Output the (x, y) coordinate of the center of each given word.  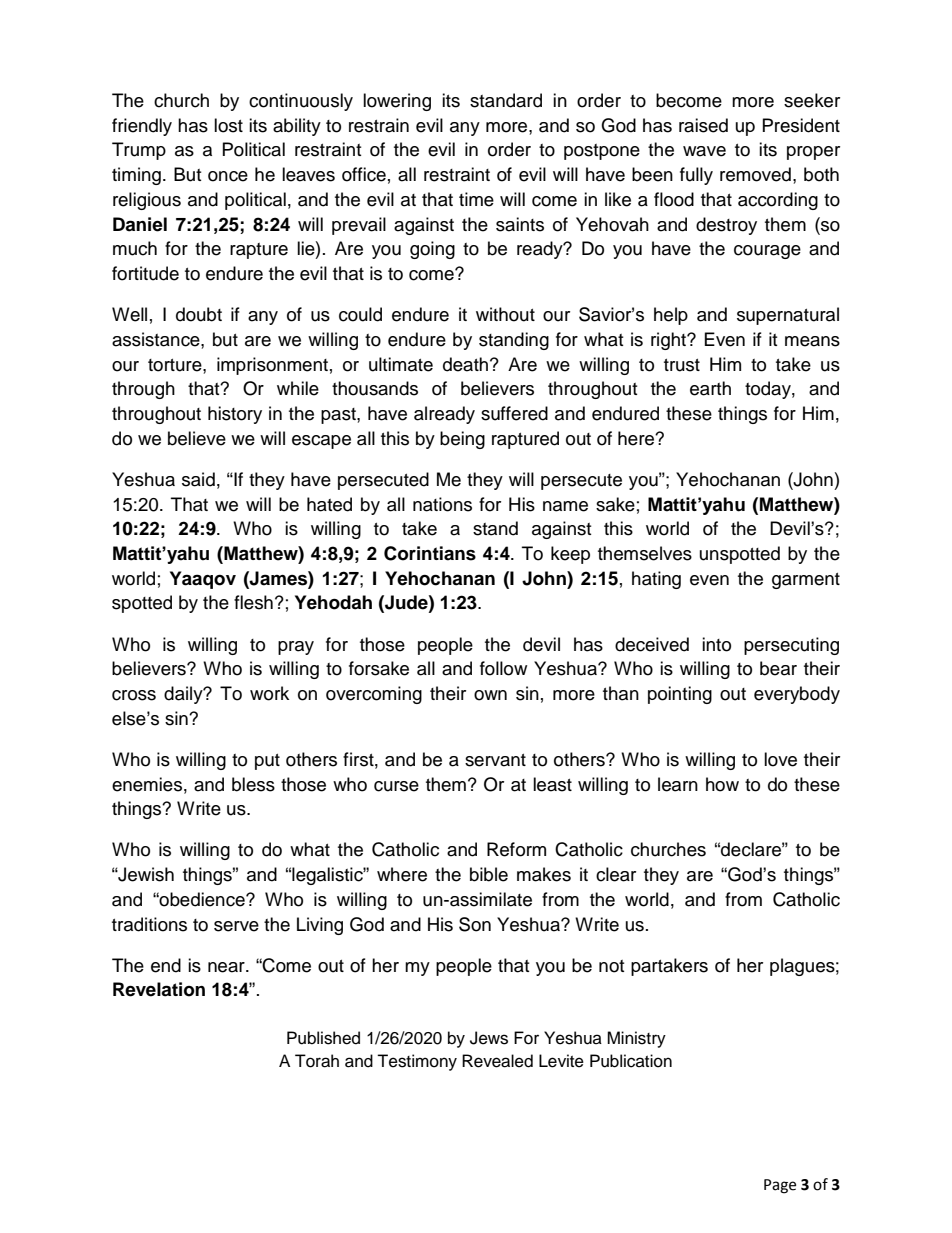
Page (780, 1186)
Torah (317, 1061)
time (476, 199)
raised (703, 125)
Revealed (497, 1061)
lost (228, 125)
